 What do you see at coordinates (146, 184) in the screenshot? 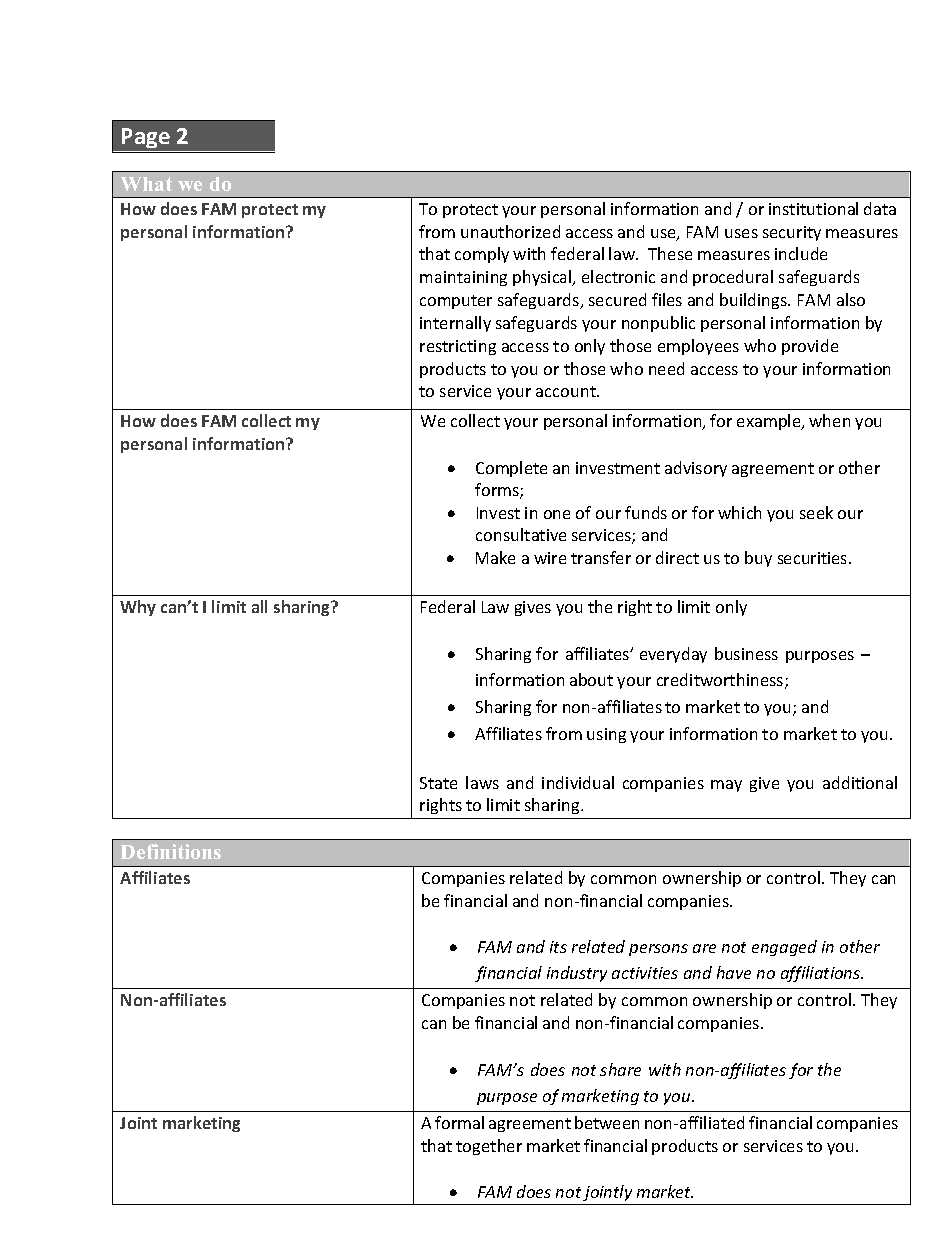
I see `What` at bounding box center [146, 184].
